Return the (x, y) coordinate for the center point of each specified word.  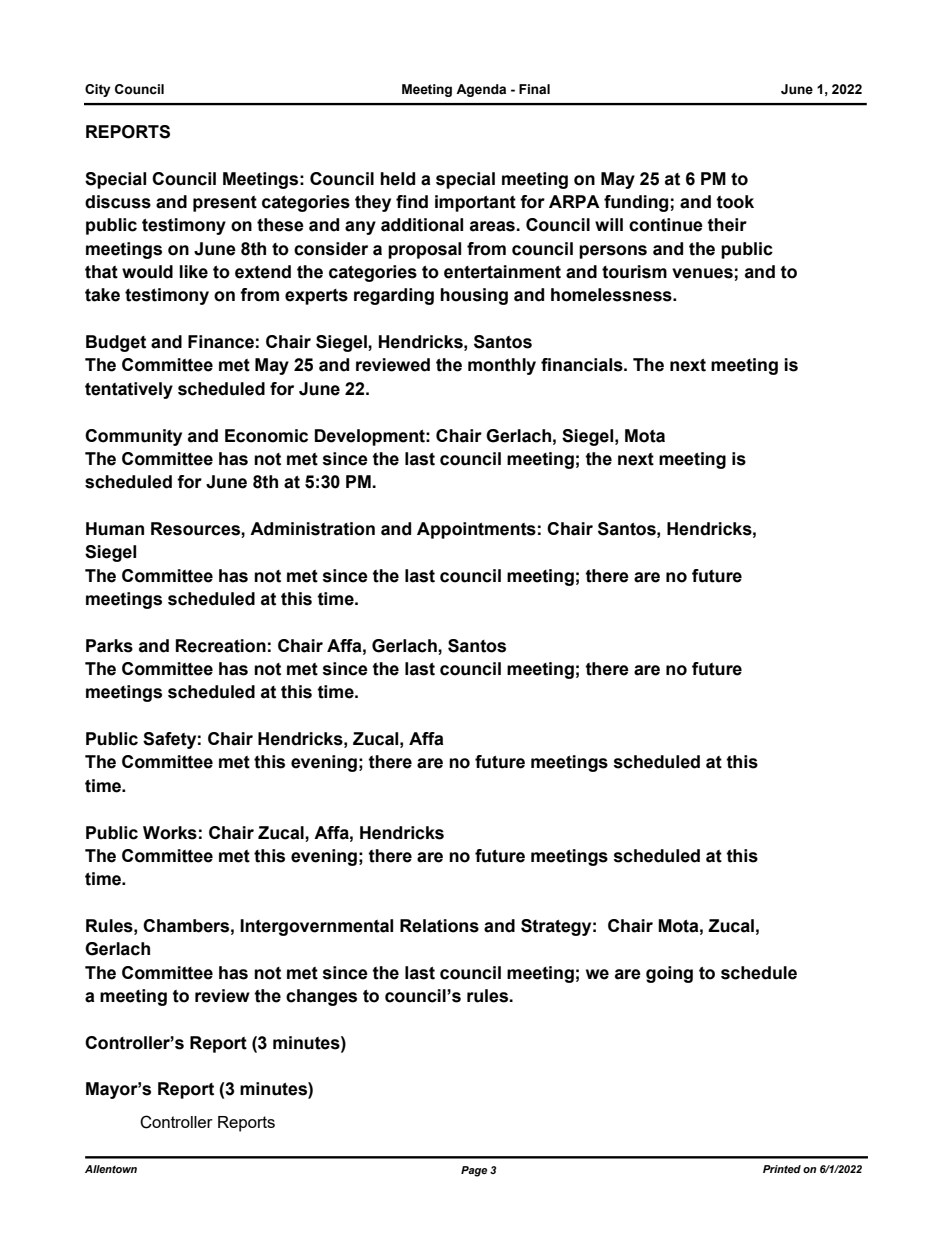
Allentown (111, 1169)
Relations (439, 926)
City (98, 90)
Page (474, 1171)
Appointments (476, 530)
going (669, 974)
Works (170, 833)
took (735, 202)
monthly (502, 366)
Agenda (481, 90)
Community (133, 437)
